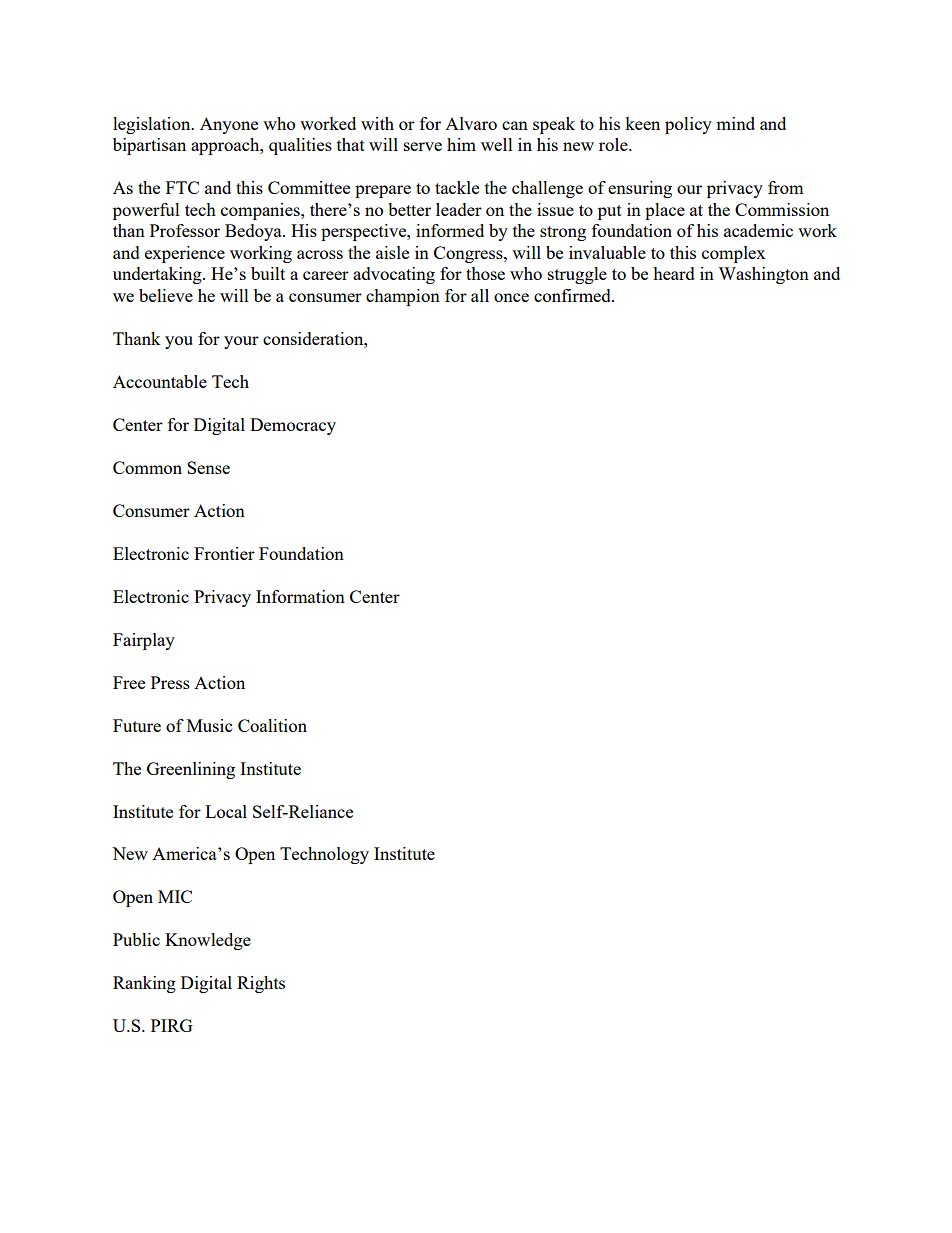  Describe the element at coordinates (573, 295) in the screenshot. I see `confirmed` at that location.
